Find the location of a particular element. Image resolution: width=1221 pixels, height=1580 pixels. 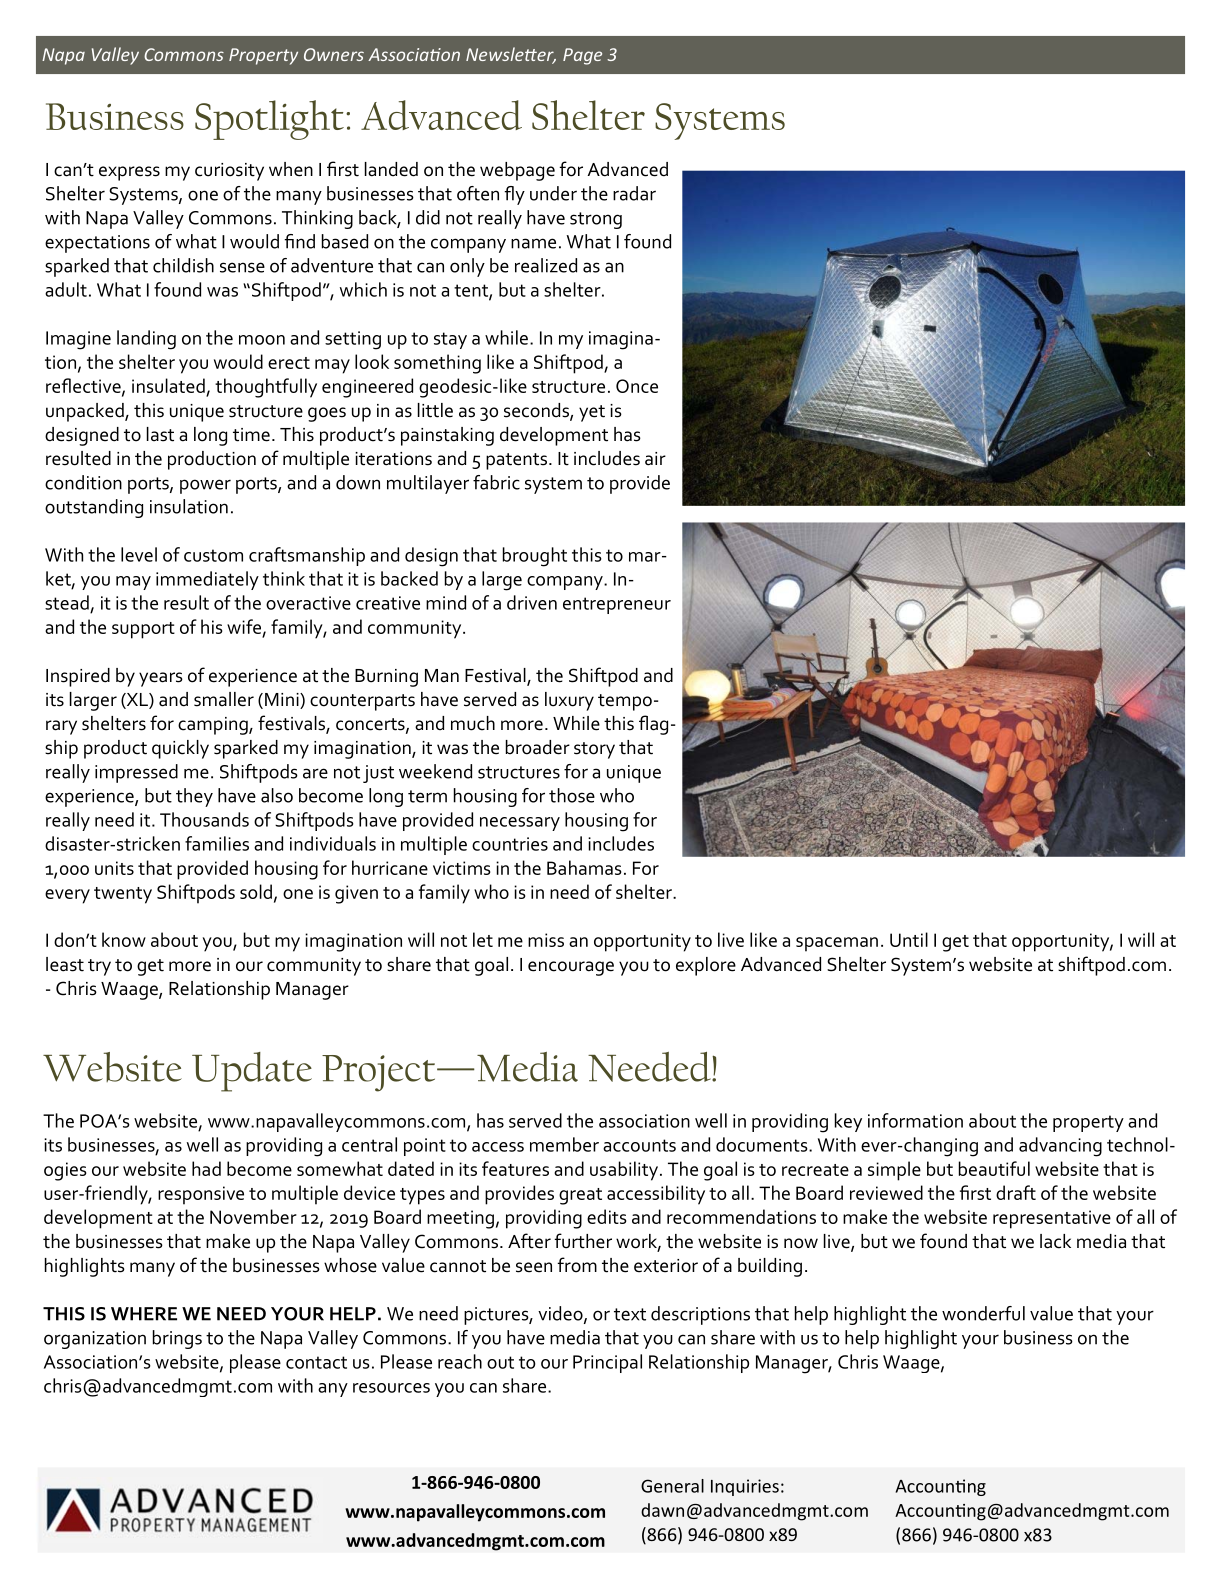

seconds is located at coordinates (537, 411).
